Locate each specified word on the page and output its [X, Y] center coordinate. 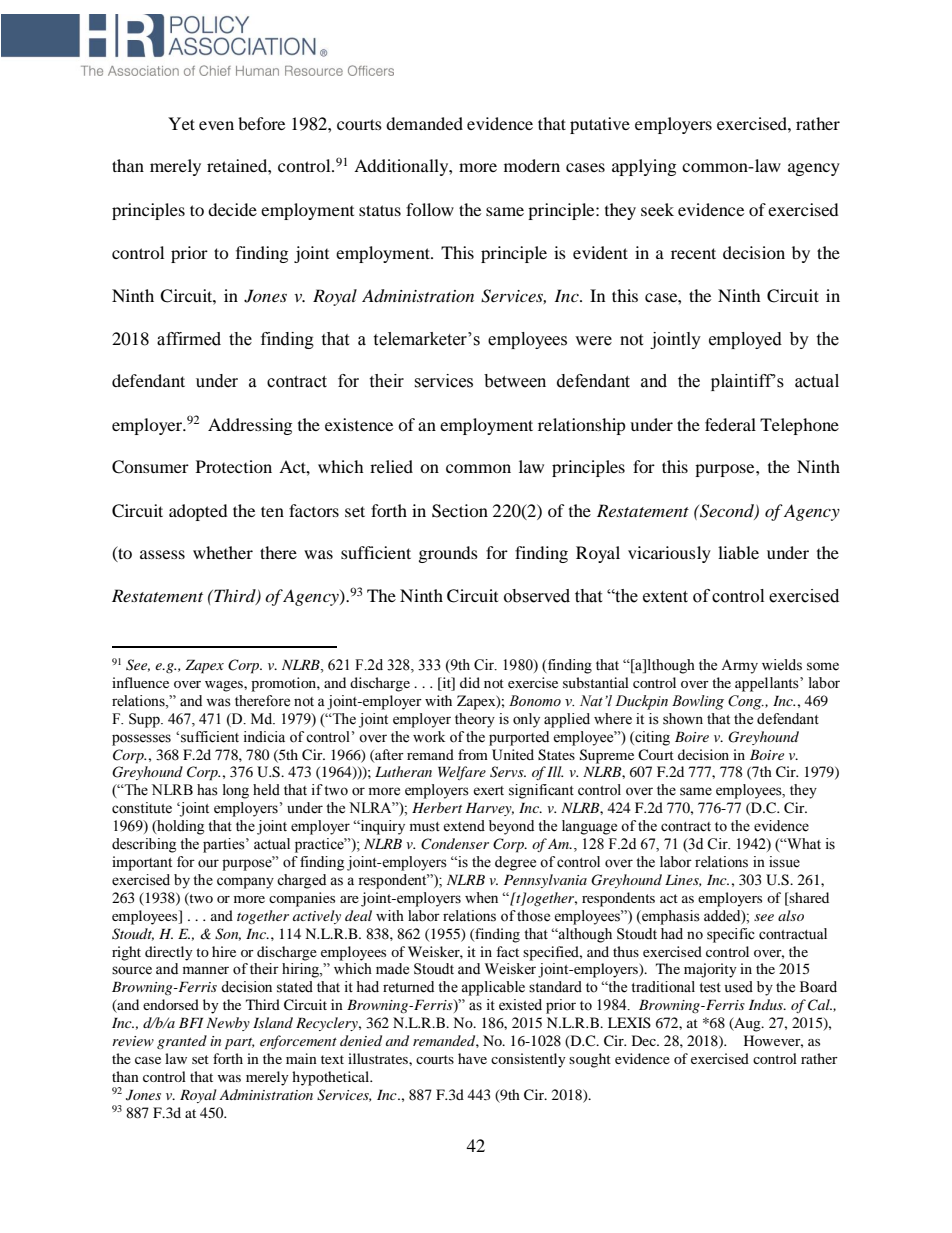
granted [182, 1042]
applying [644, 167]
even [216, 125]
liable [738, 552]
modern [532, 165]
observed [537, 596]
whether [223, 552]
